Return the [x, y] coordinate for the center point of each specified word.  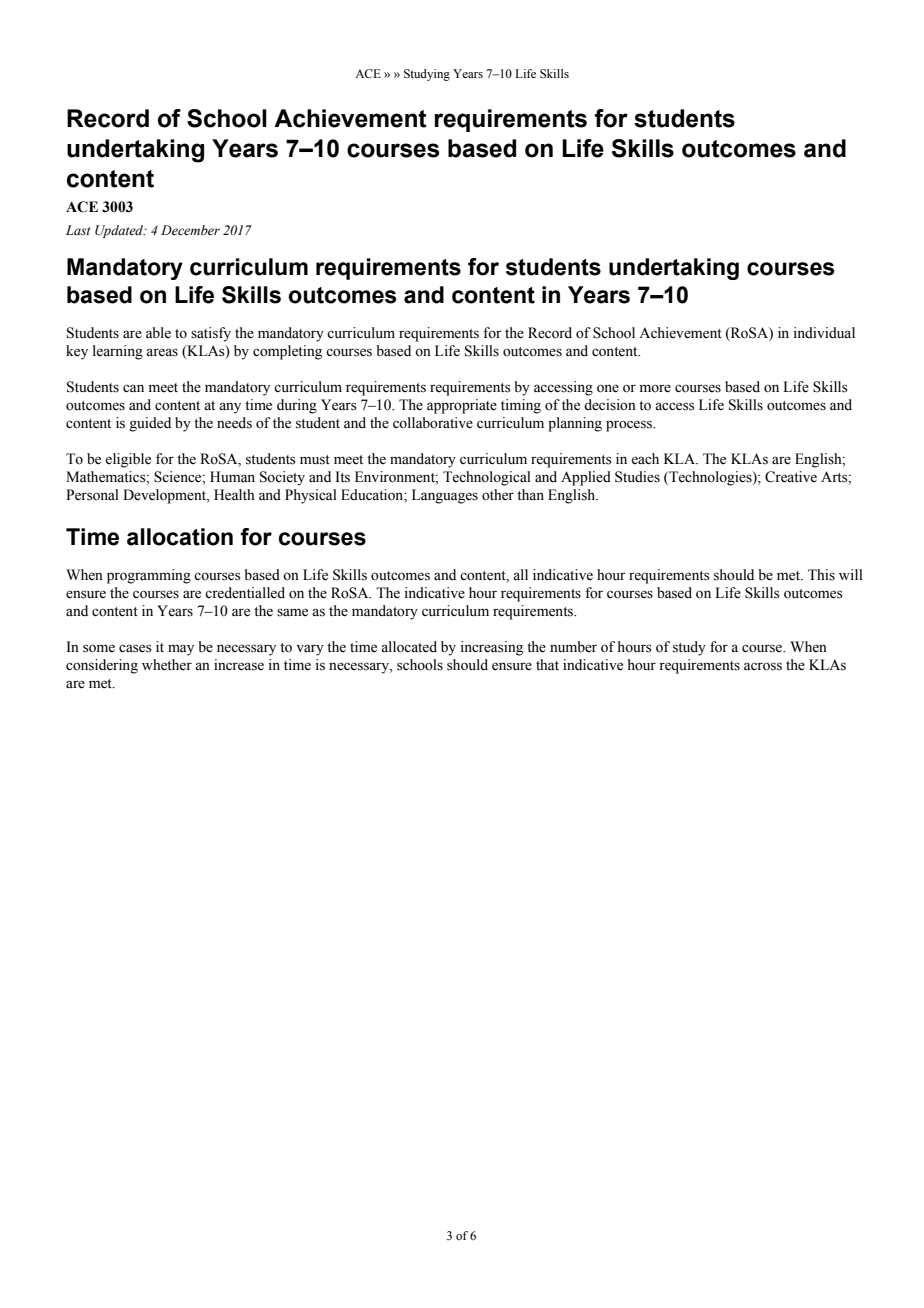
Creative [791, 477]
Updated [120, 231]
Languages [445, 496]
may [181, 650]
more [655, 388]
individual [824, 333]
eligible [128, 460]
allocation [180, 537]
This [821, 575]
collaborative [433, 423]
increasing [492, 648]
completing [287, 352]
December [190, 230]
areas [162, 352]
